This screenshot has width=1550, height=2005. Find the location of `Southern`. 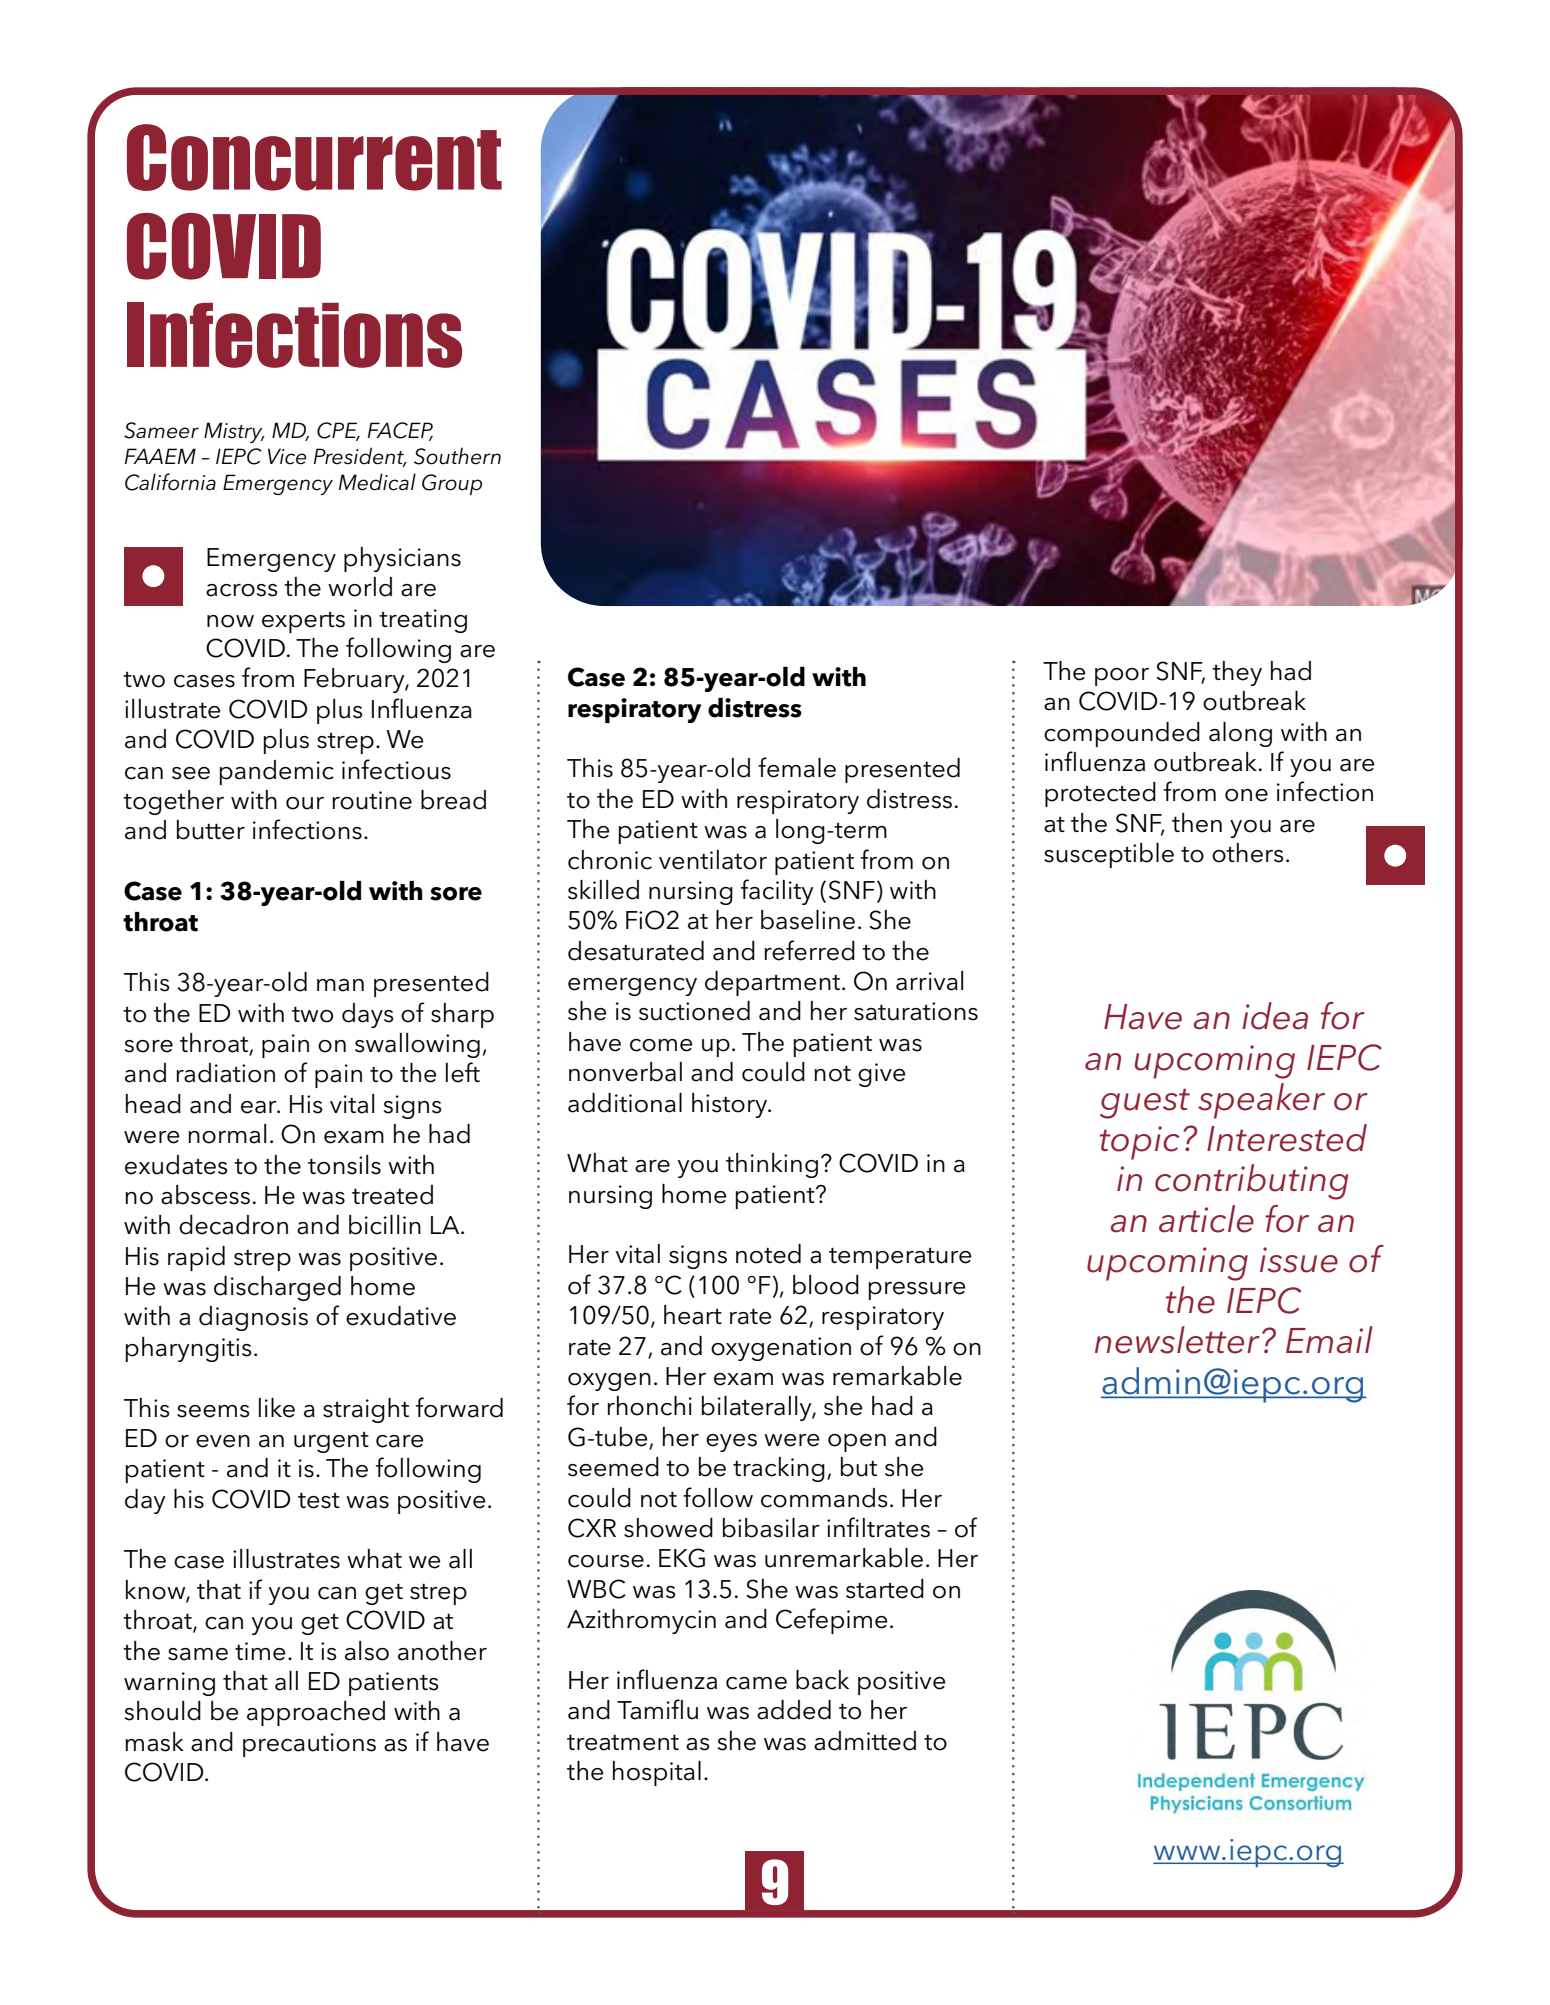

Southern is located at coordinates (457, 456).
